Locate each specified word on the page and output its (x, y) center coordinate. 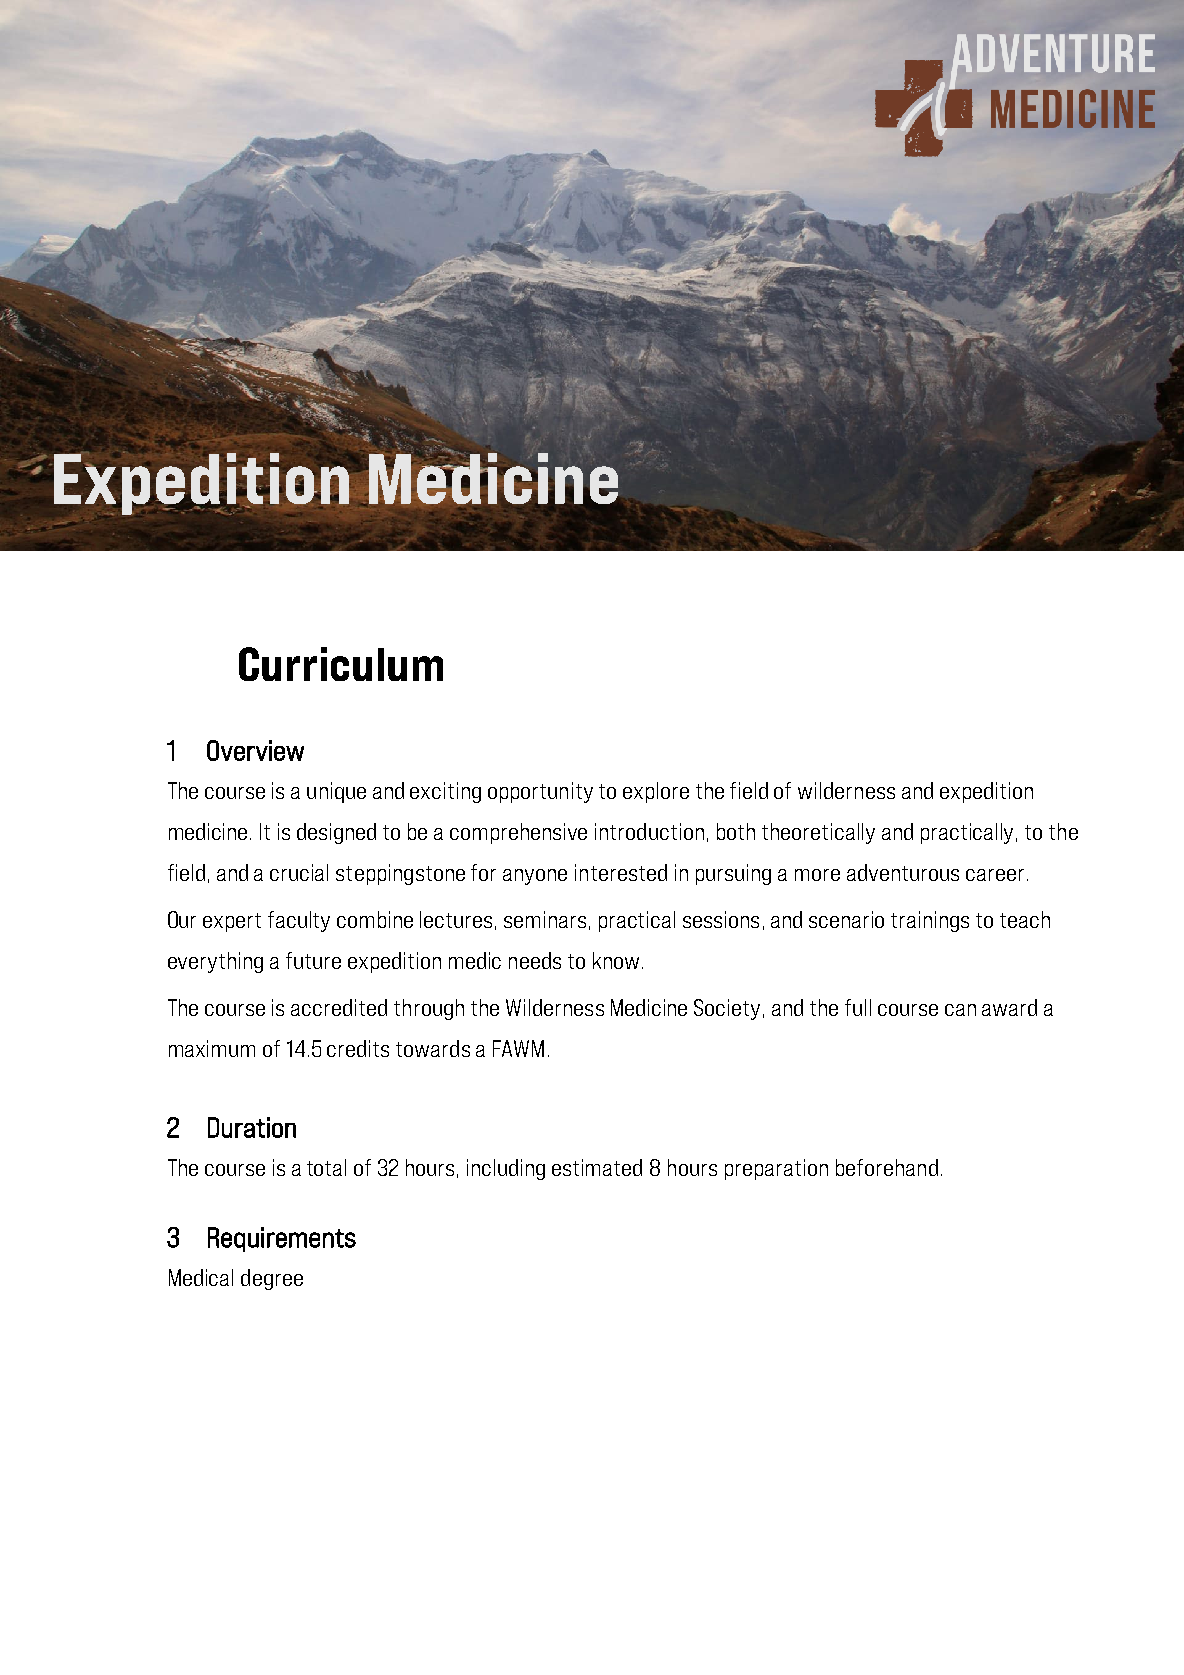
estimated (597, 1167)
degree (272, 1279)
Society (727, 1009)
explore (656, 792)
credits (358, 1048)
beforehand (887, 1167)
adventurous (903, 872)
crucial (299, 872)
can (960, 1010)
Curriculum (341, 664)
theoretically (818, 833)
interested (621, 872)
